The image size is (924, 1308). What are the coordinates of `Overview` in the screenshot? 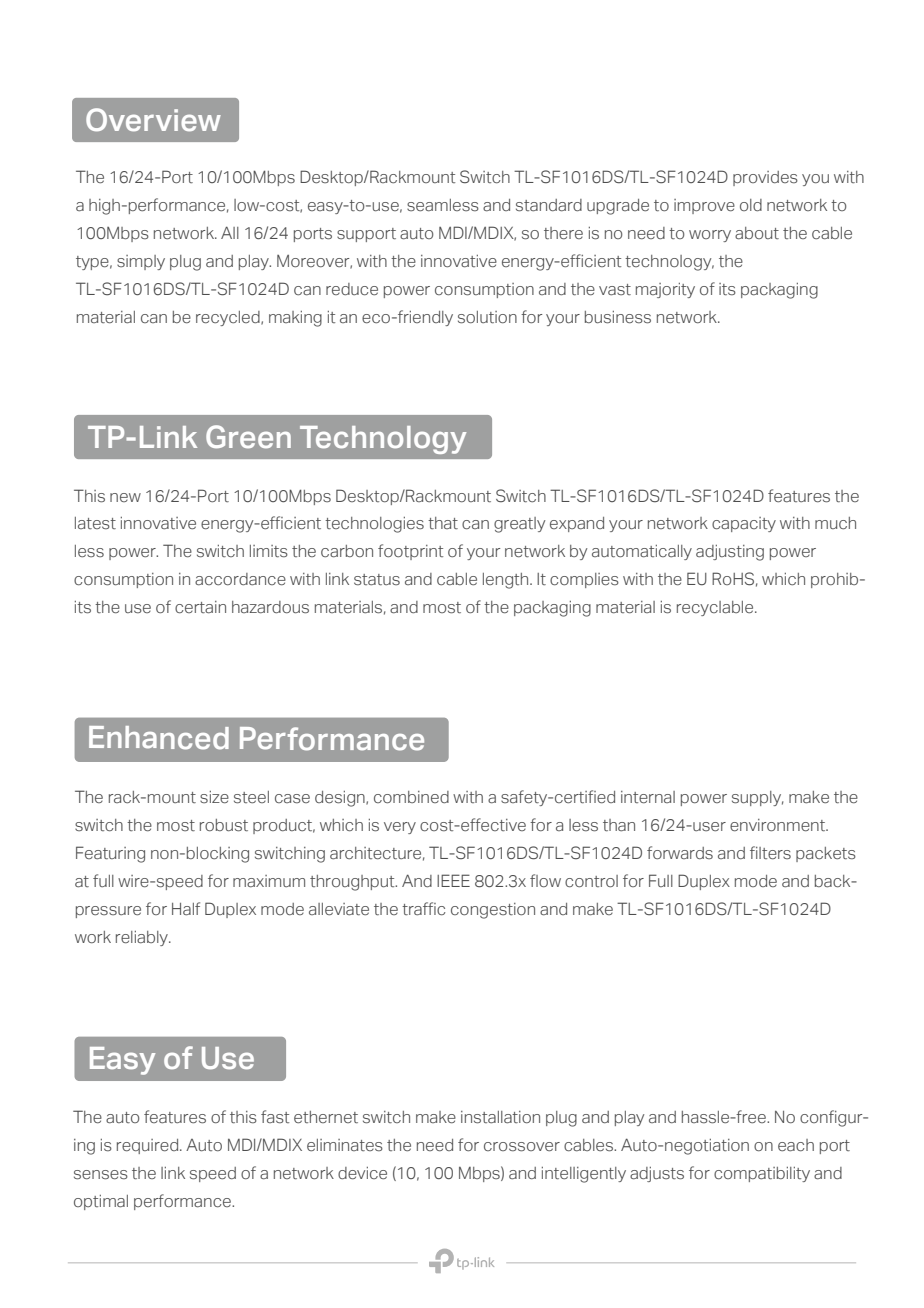 It's located at (153, 119).
